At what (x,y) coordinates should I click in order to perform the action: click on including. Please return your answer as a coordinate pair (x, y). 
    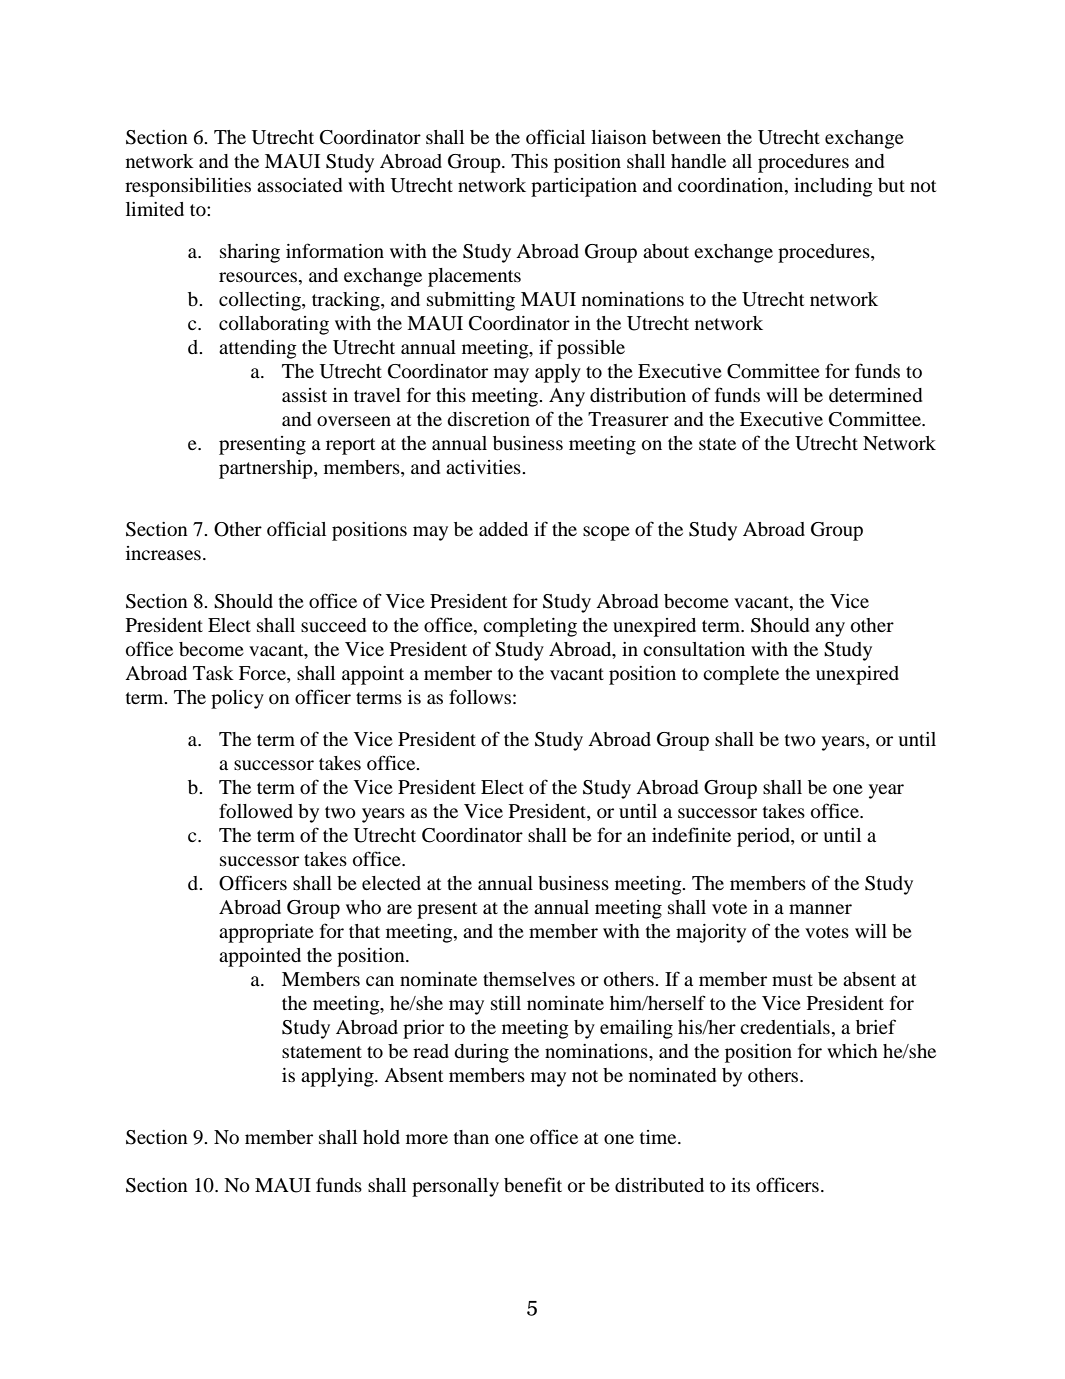
    Looking at the image, I should click on (833, 187).
